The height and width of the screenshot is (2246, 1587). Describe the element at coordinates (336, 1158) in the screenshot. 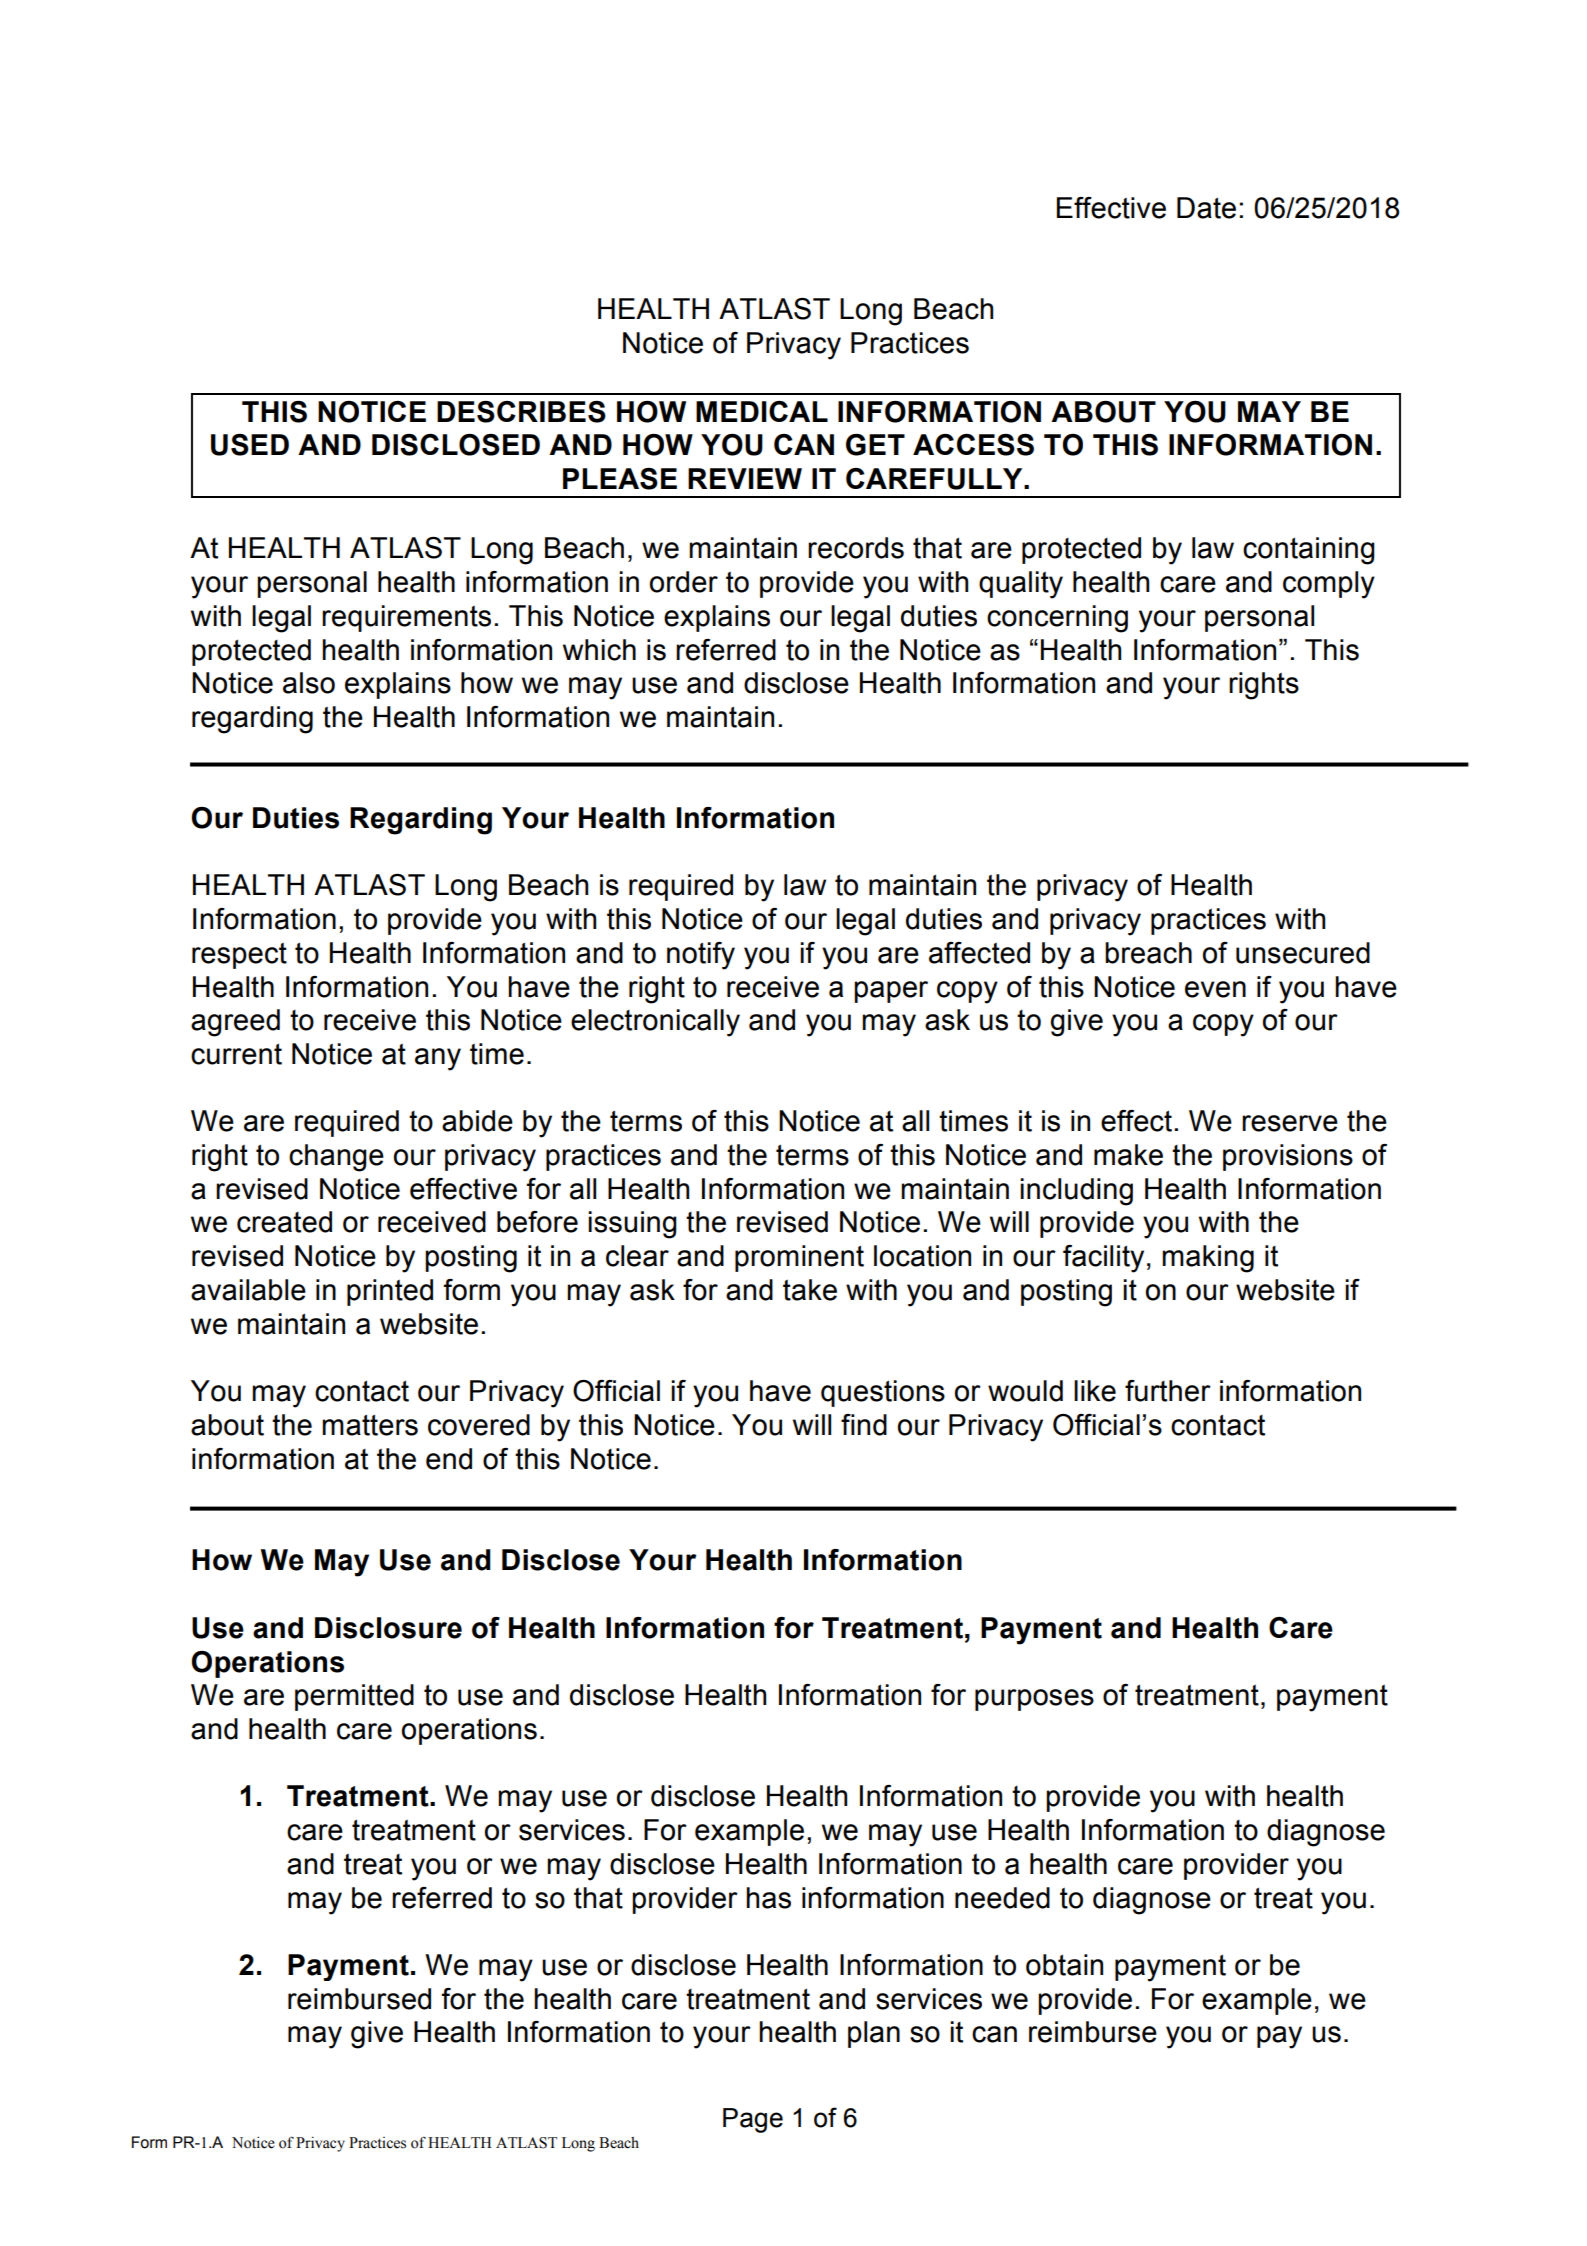

I see `change` at that location.
